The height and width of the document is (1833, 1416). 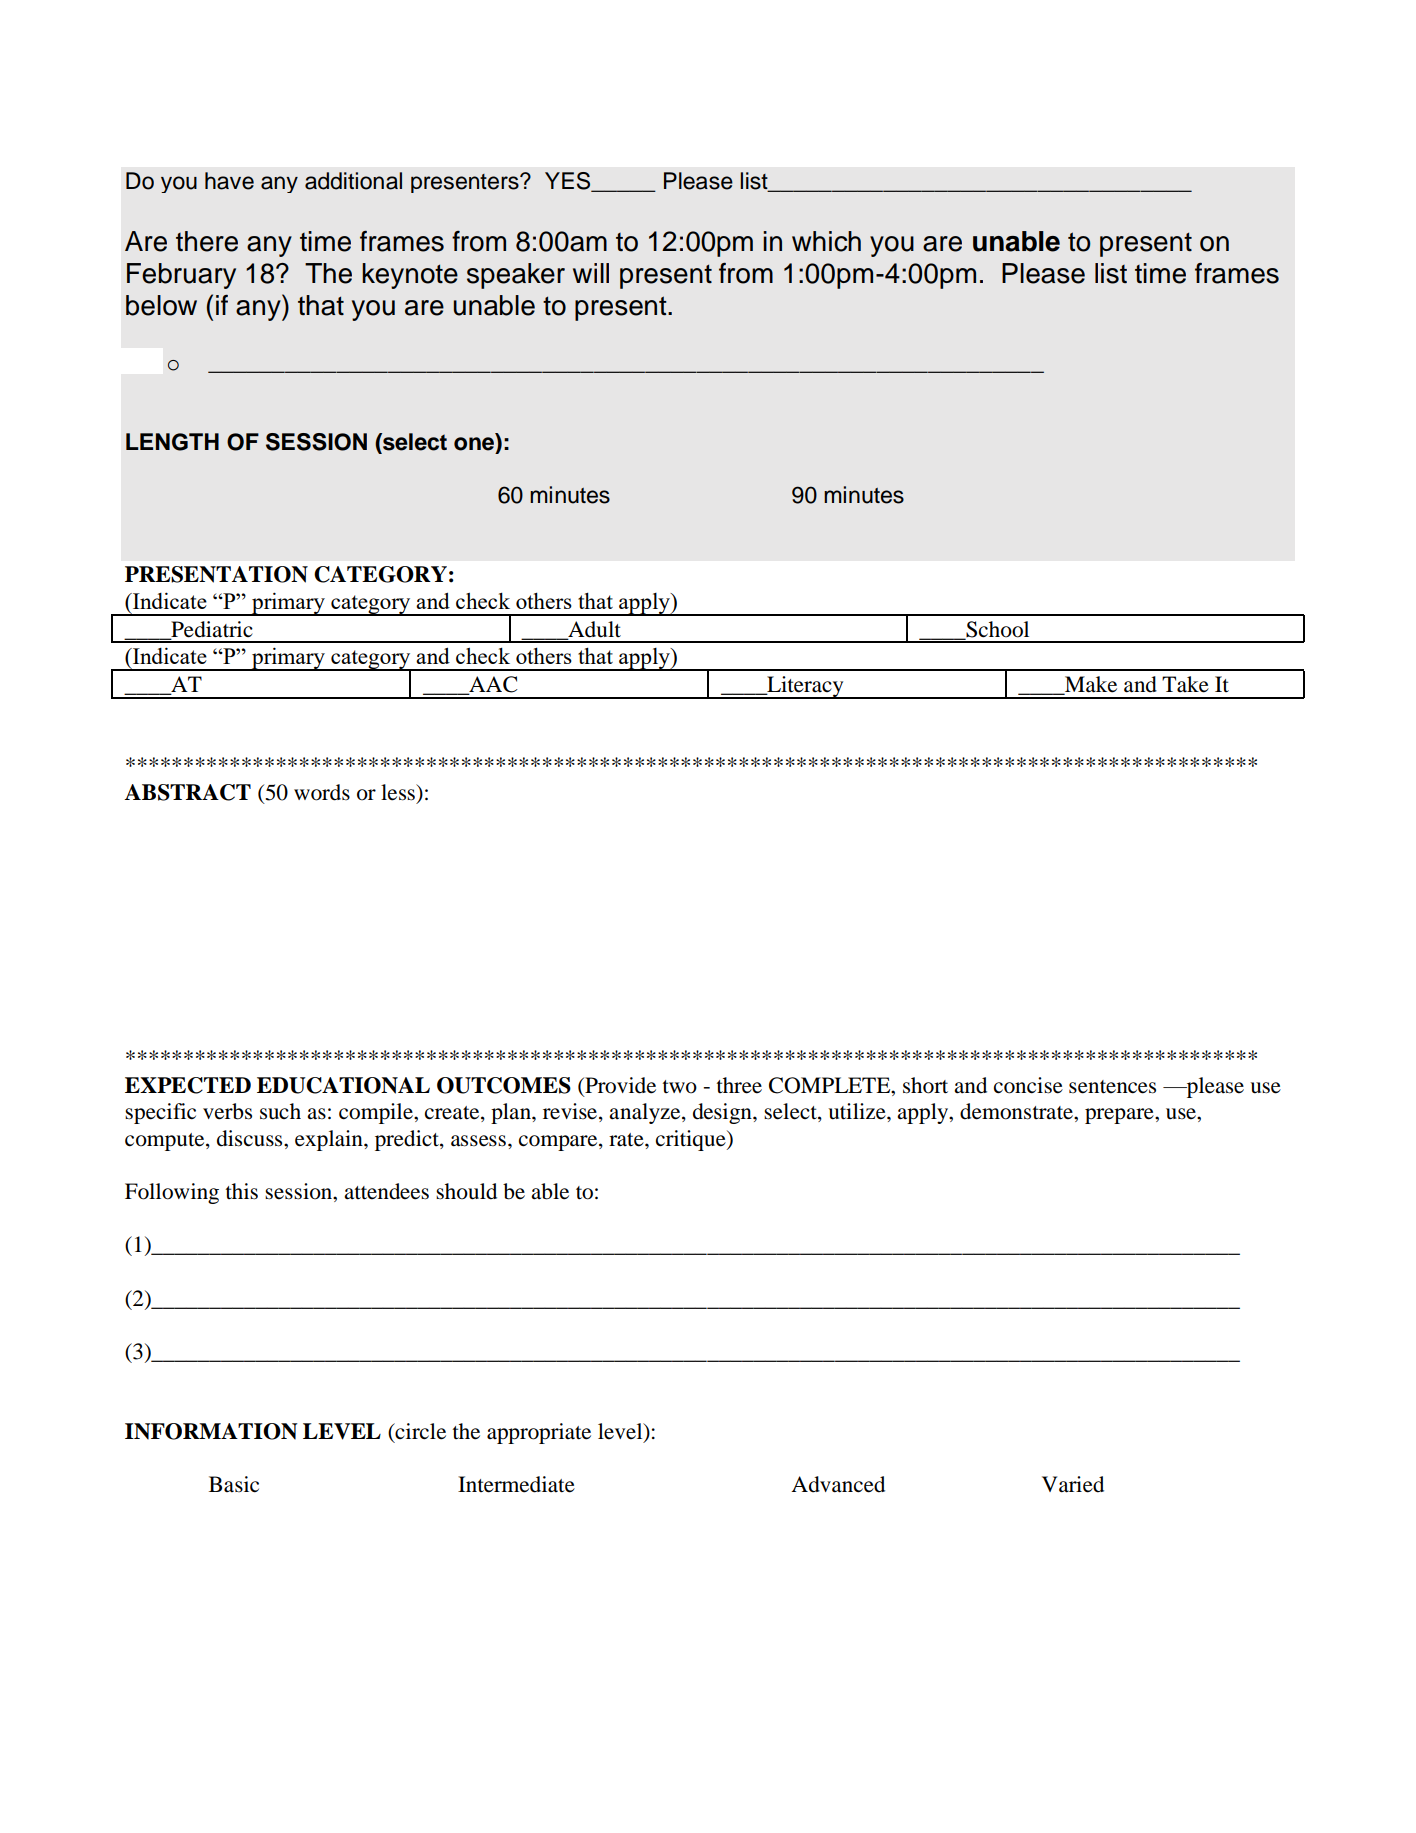 What do you see at coordinates (322, 792) in the document?
I see `words` at bounding box center [322, 792].
